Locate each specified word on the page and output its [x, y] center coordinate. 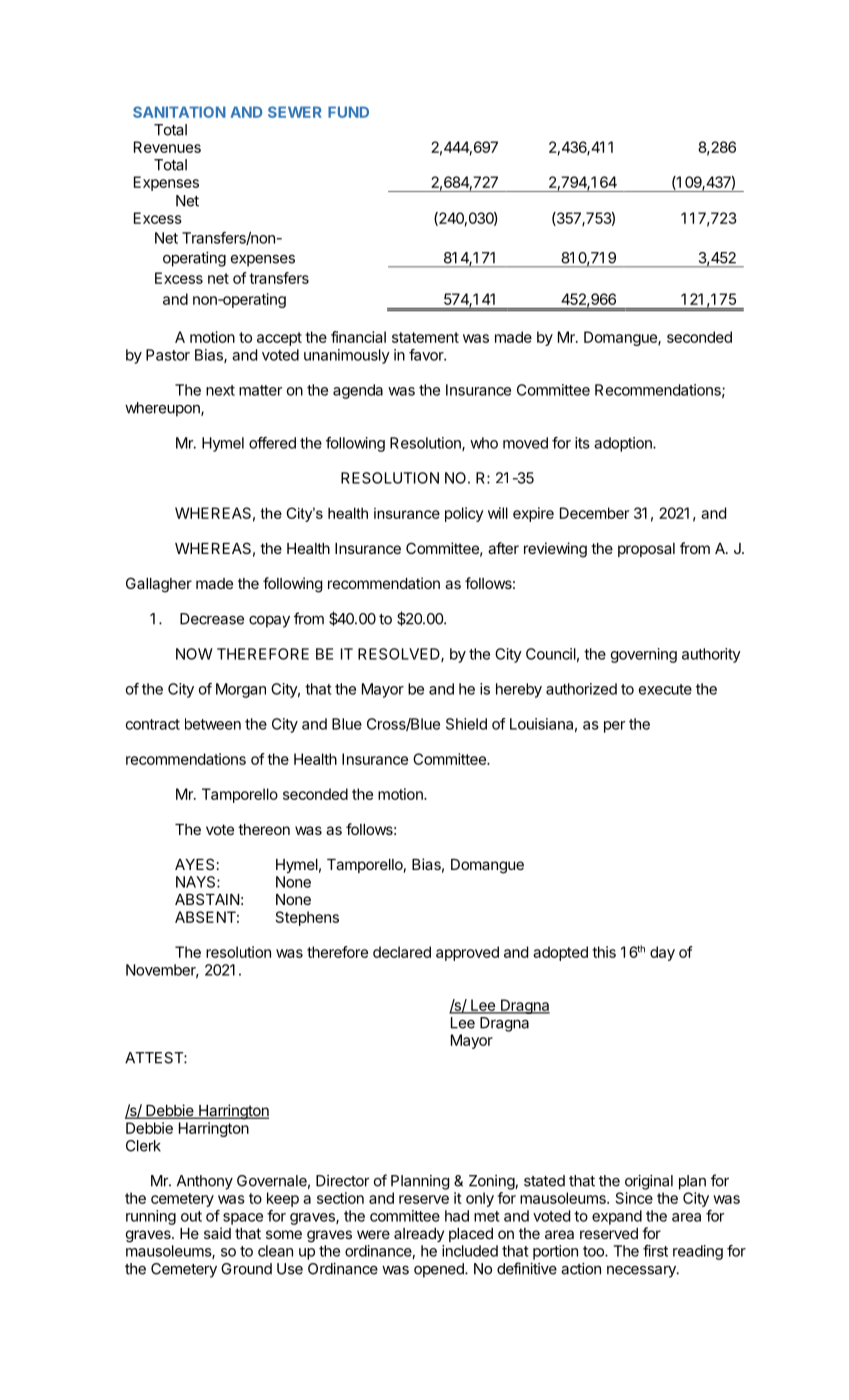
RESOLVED [400, 655]
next [220, 390]
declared [402, 952]
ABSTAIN [207, 899]
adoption [624, 444]
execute [665, 689]
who [484, 443]
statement [425, 337]
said [217, 1233]
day [662, 953]
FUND [348, 112]
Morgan [241, 690]
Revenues [167, 147]
